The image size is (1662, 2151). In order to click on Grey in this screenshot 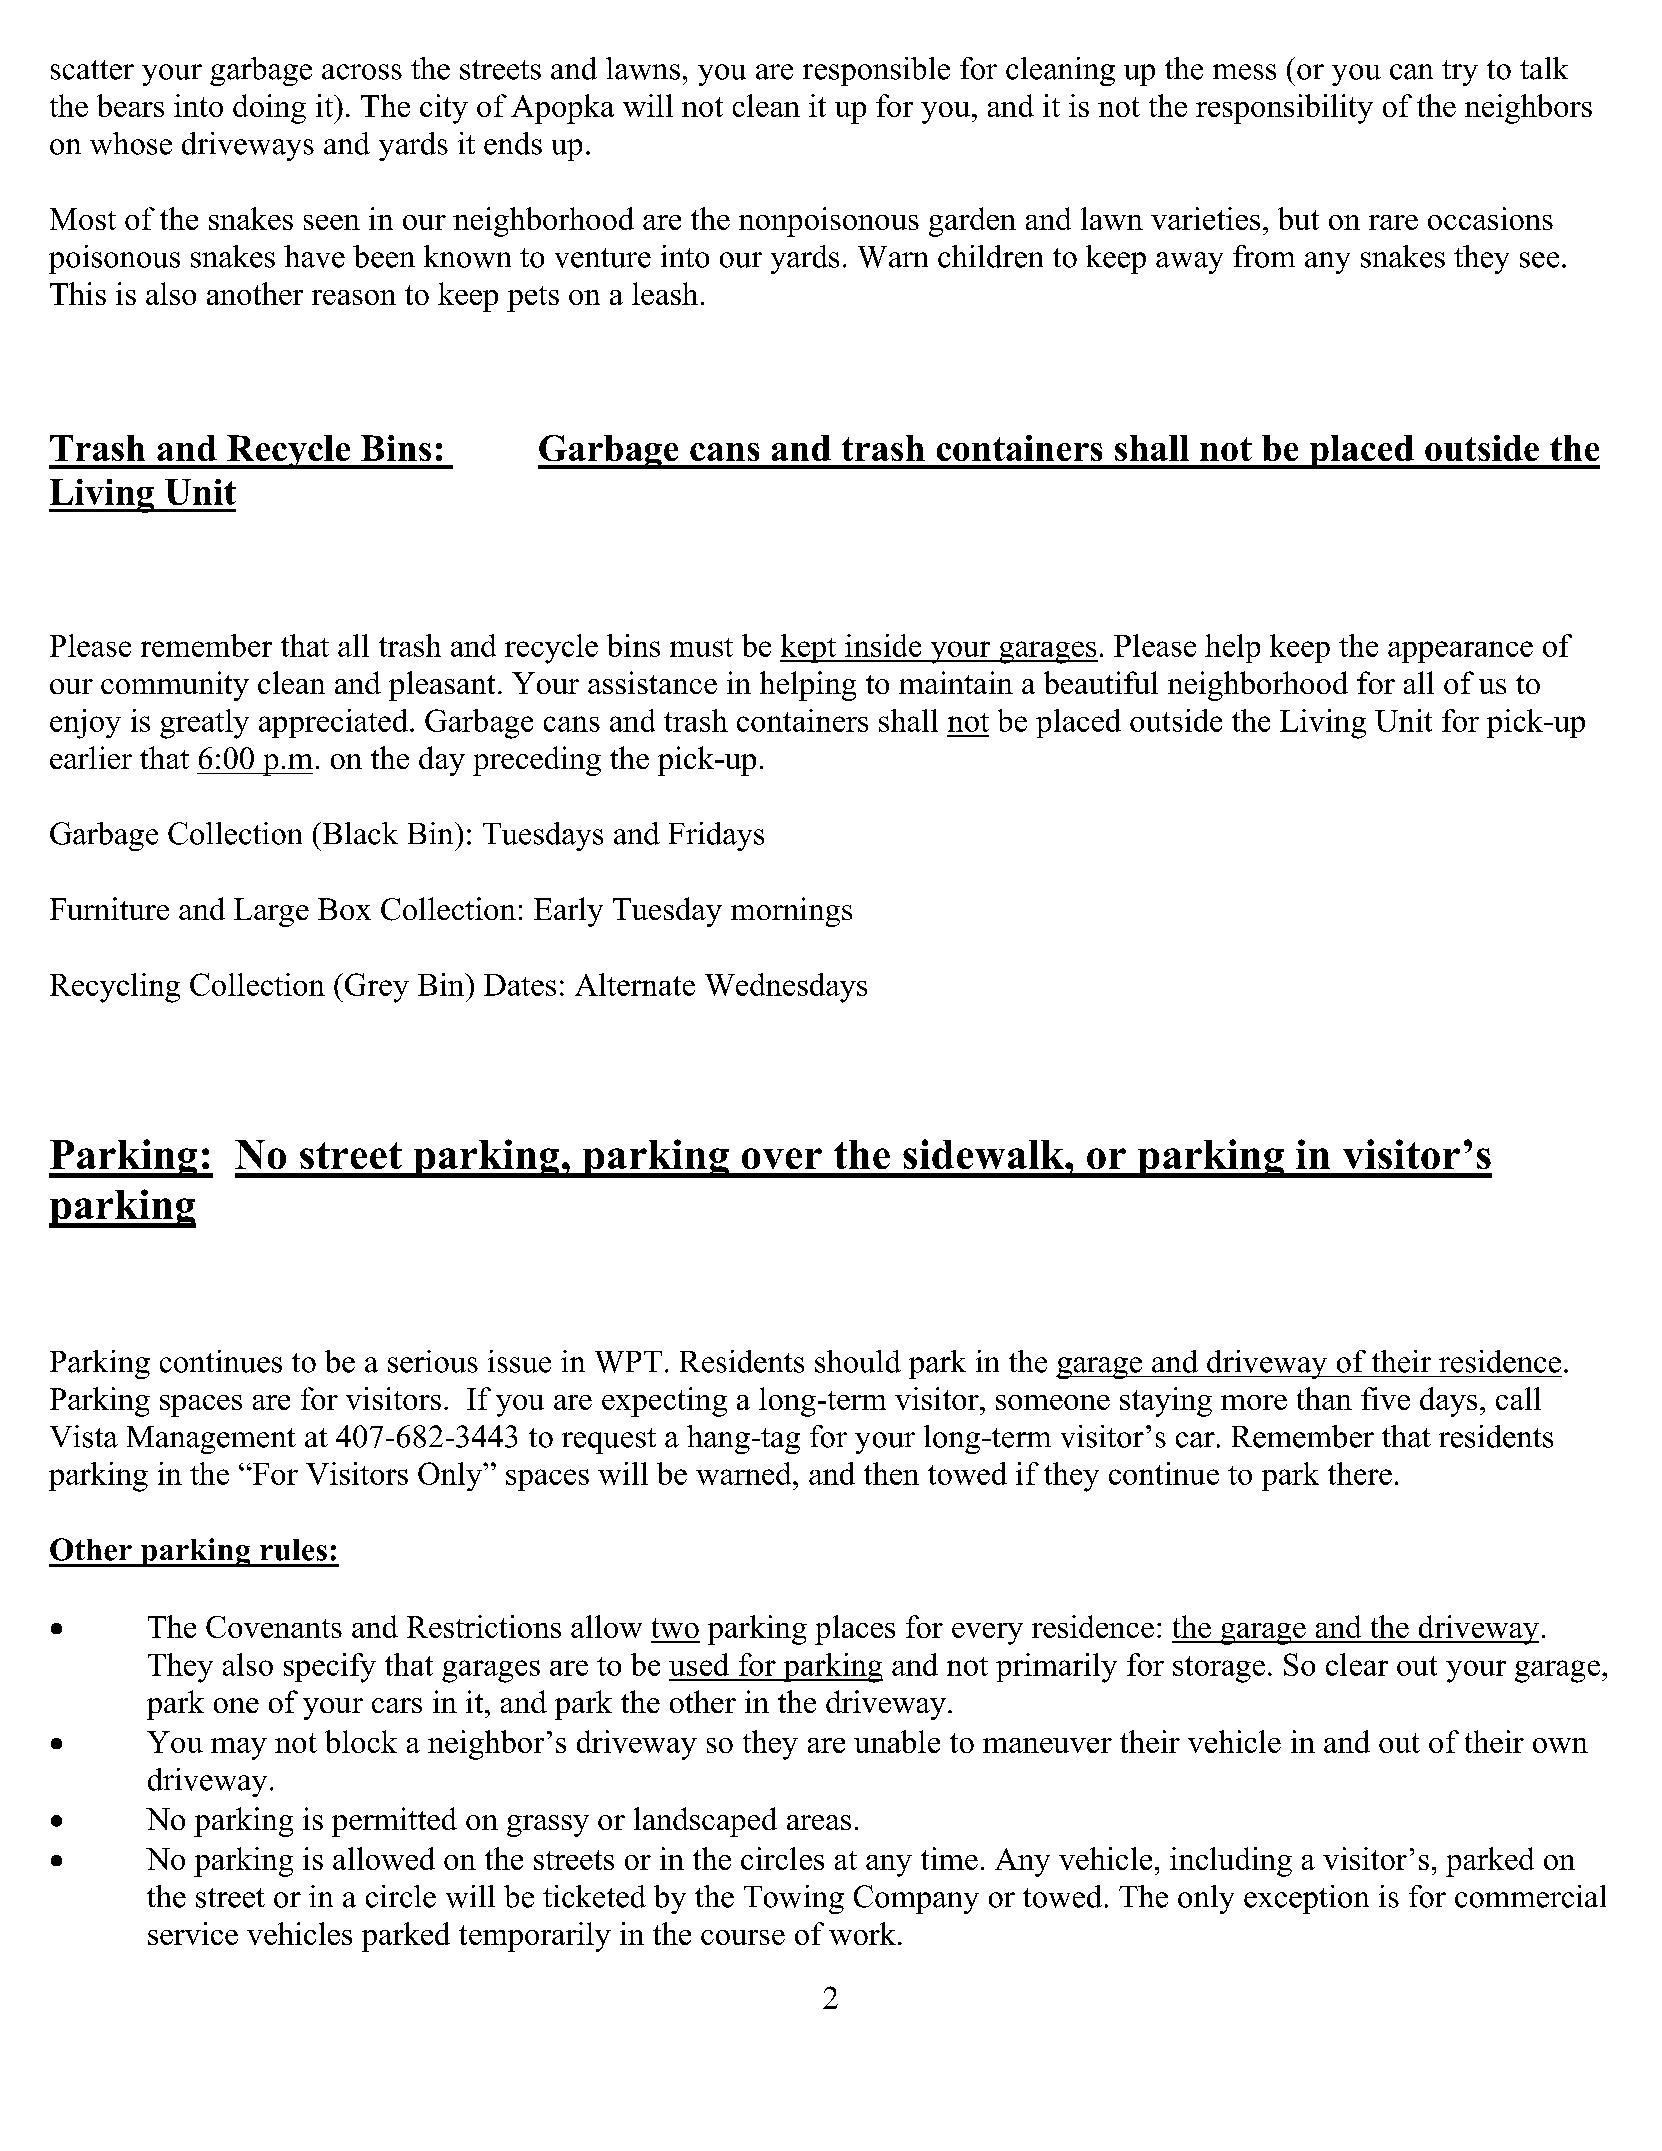, I will do `click(375, 988)`.
